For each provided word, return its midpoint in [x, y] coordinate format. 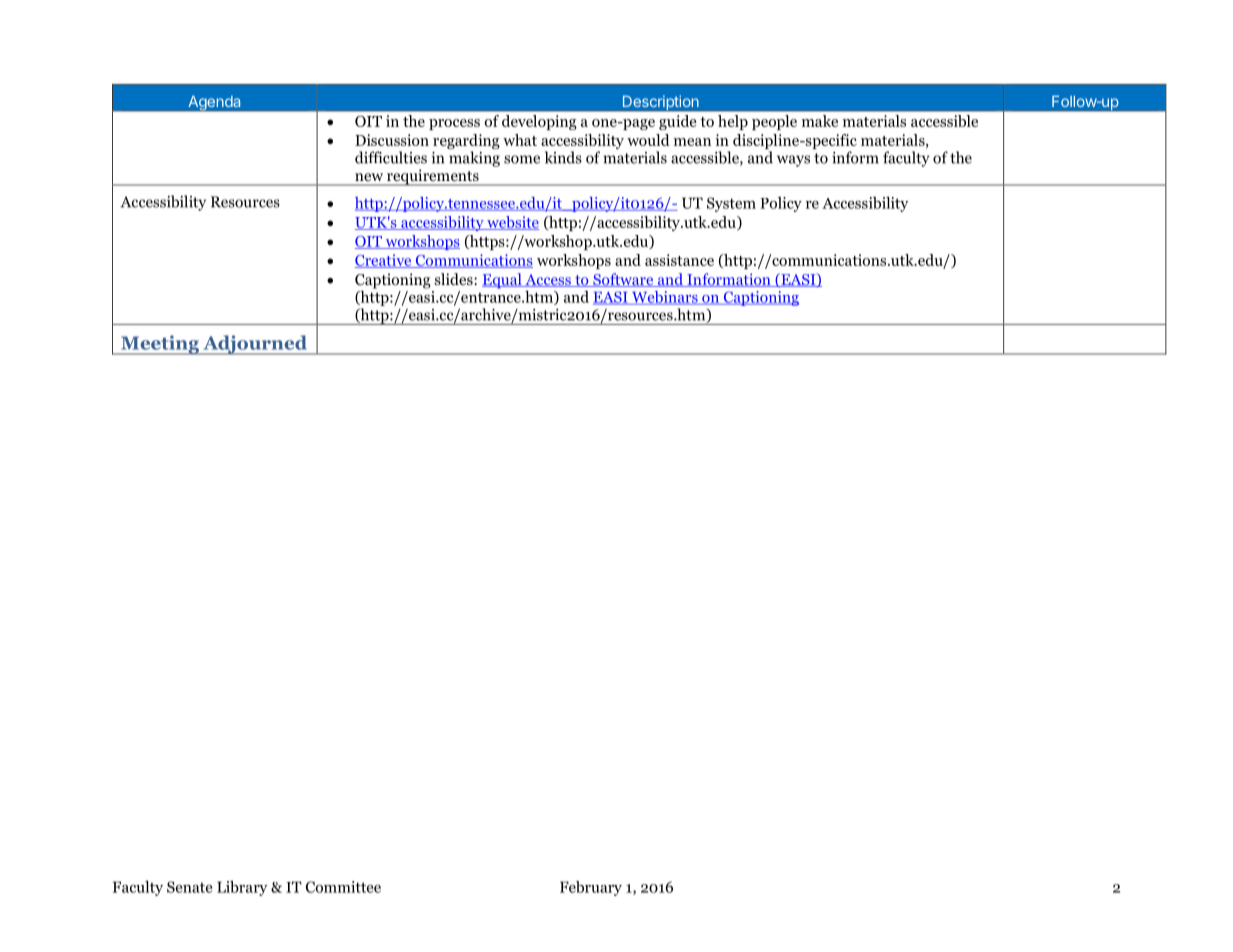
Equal [503, 281]
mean [692, 142]
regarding [466, 143]
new [369, 177]
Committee [343, 887]
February [591, 888]
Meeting [160, 345]
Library [242, 888]
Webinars [665, 298]
